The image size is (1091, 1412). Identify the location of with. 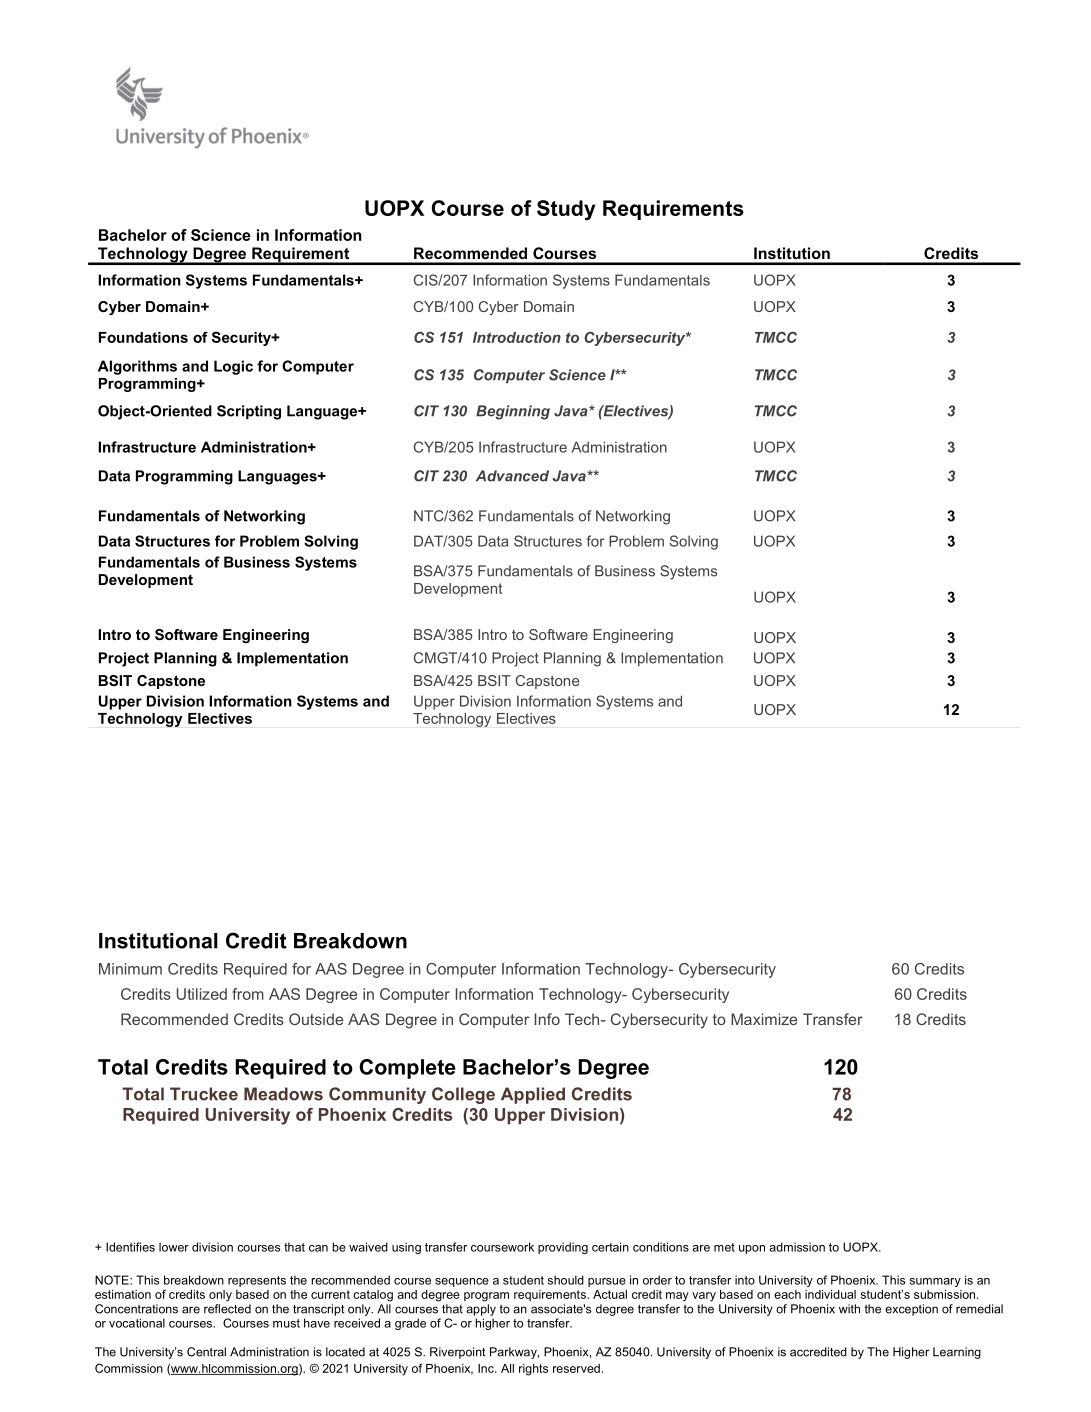
(849, 1309).
